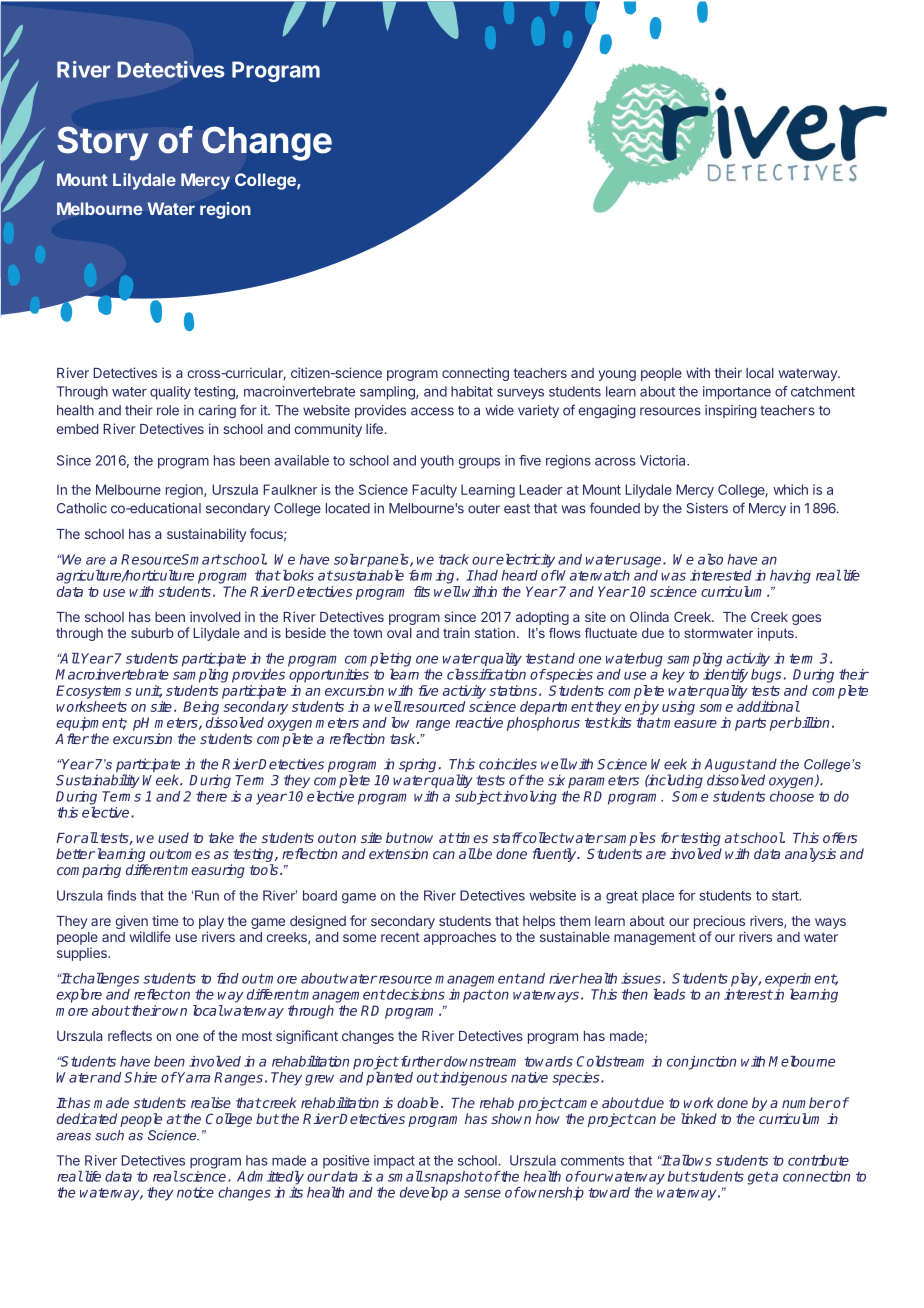 This image has height=1308, width=924. I want to click on importance, so click(737, 393).
